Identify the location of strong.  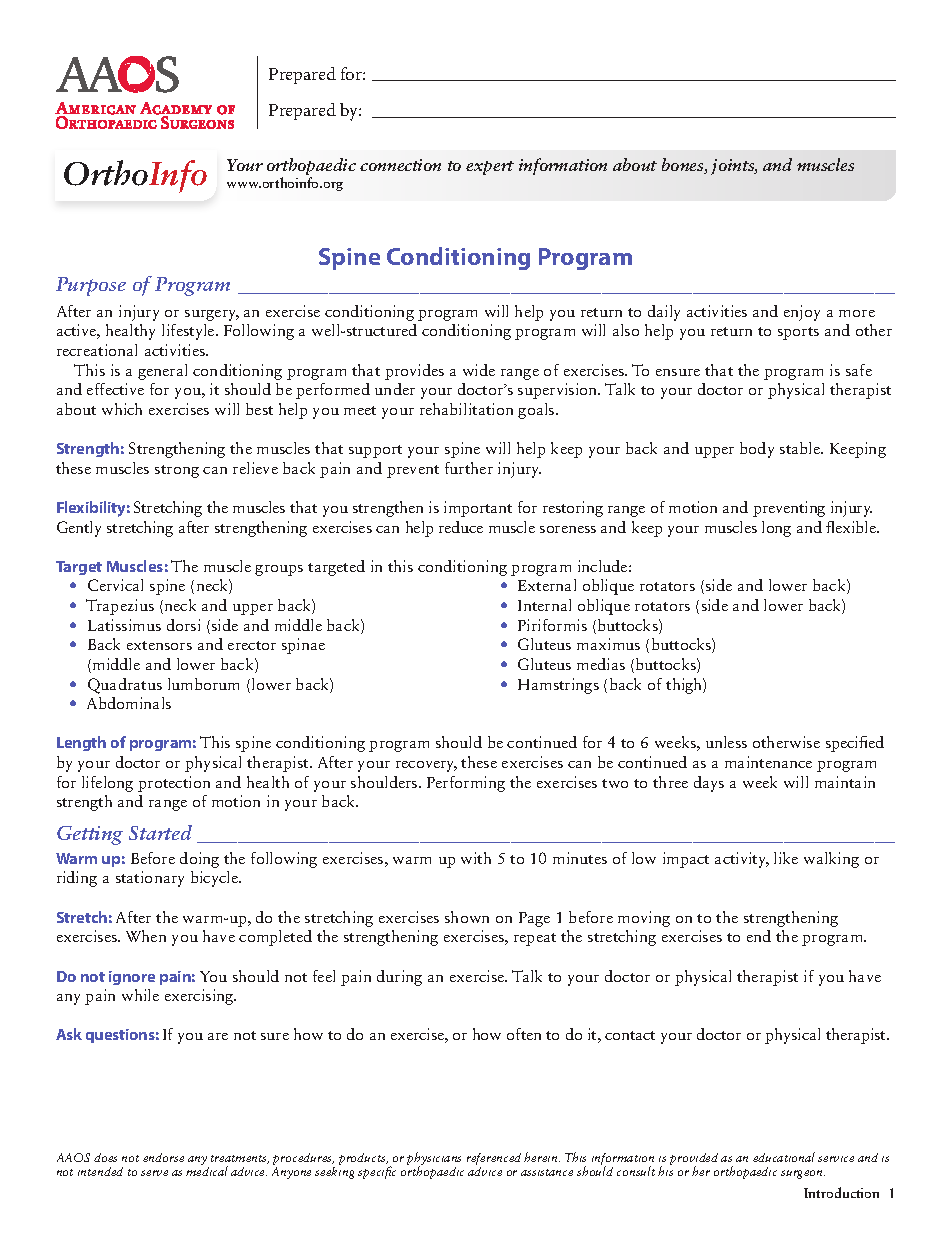
(177, 471).
